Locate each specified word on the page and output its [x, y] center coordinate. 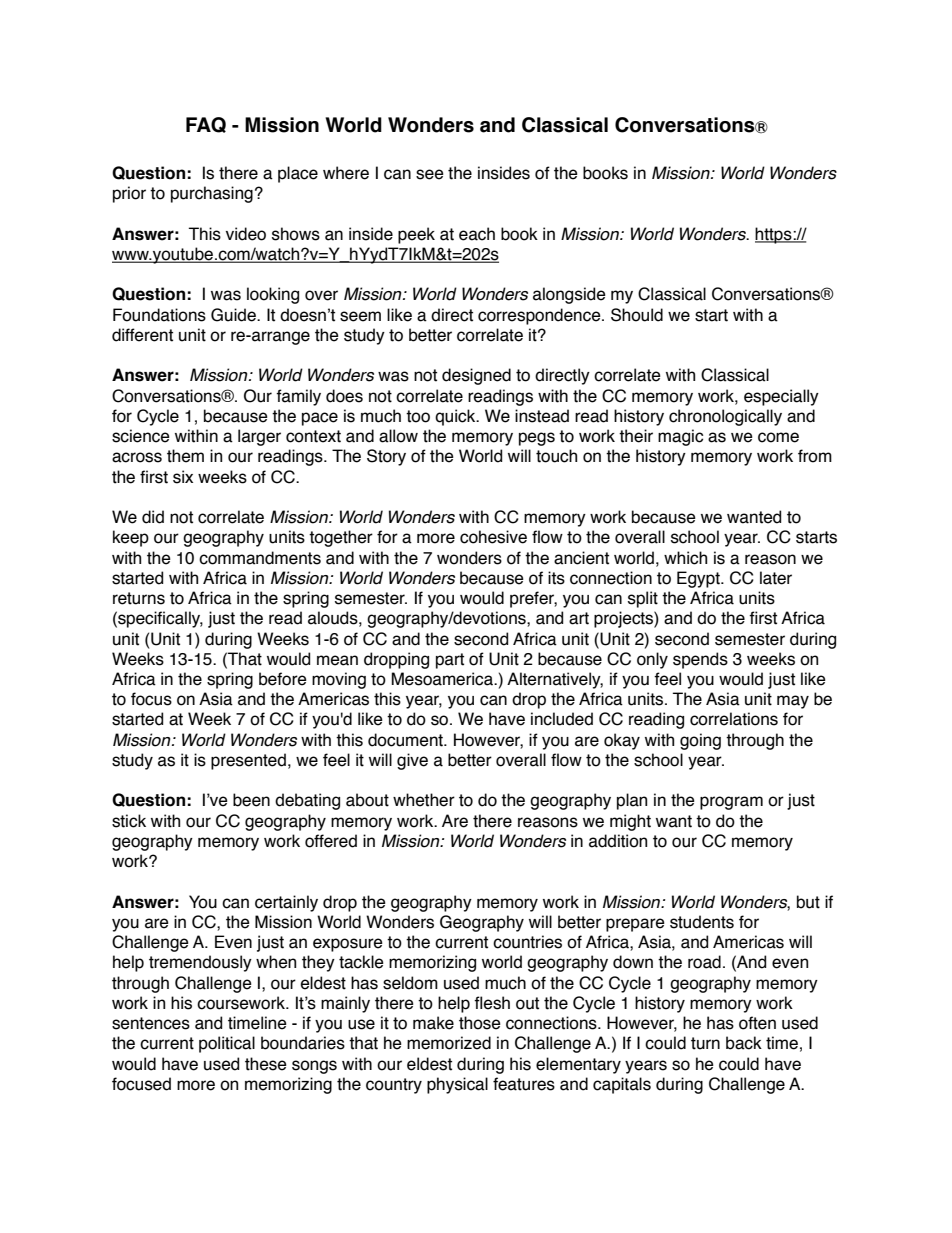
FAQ [206, 125]
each [477, 234]
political [227, 1044]
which [685, 558]
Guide [234, 315]
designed [476, 376]
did [153, 517]
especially [781, 397]
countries [527, 942]
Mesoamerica [443, 679]
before [283, 679]
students [702, 922]
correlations [734, 719]
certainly [286, 903]
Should [637, 315]
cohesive [493, 537]
